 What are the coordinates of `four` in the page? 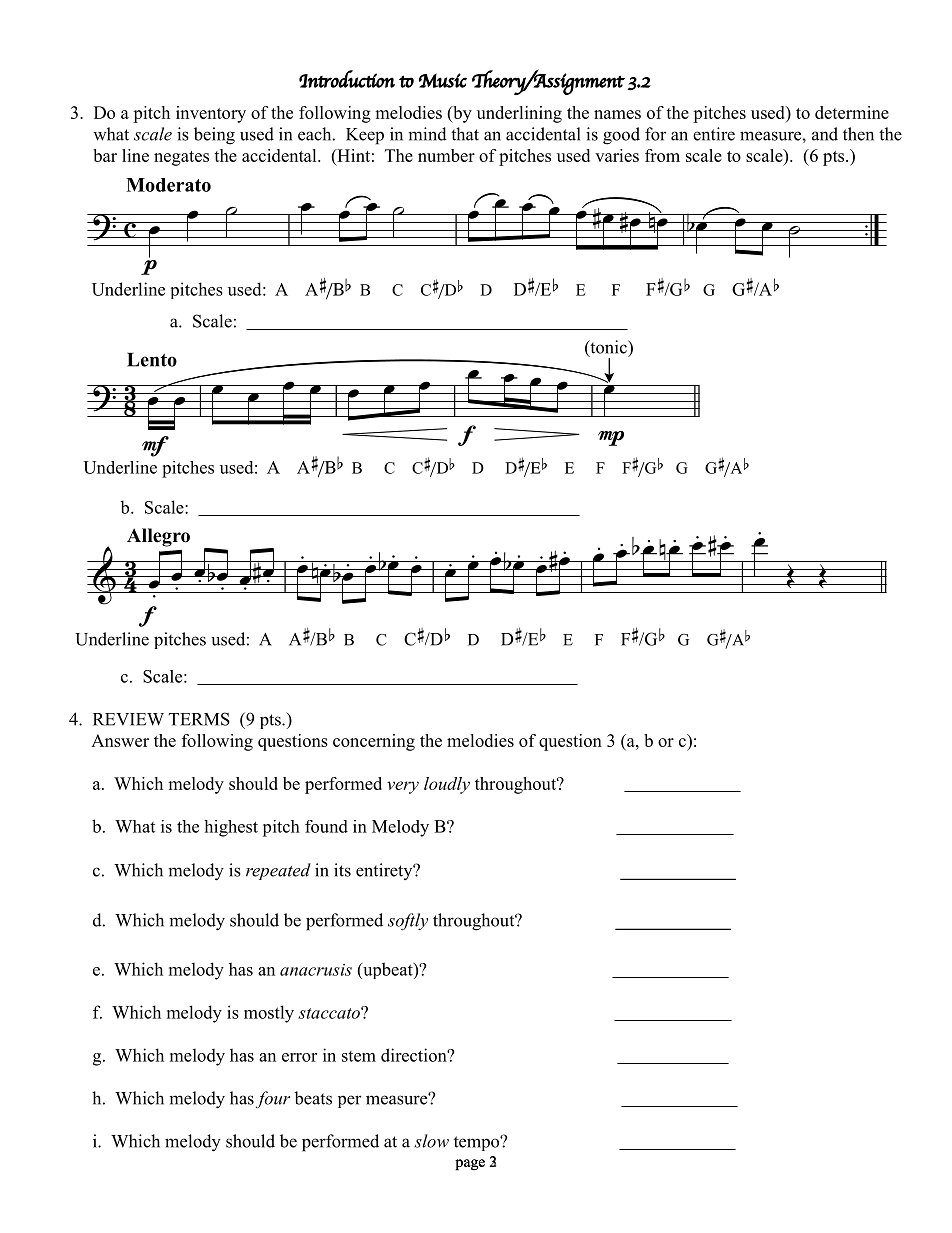 It's located at (273, 1099).
